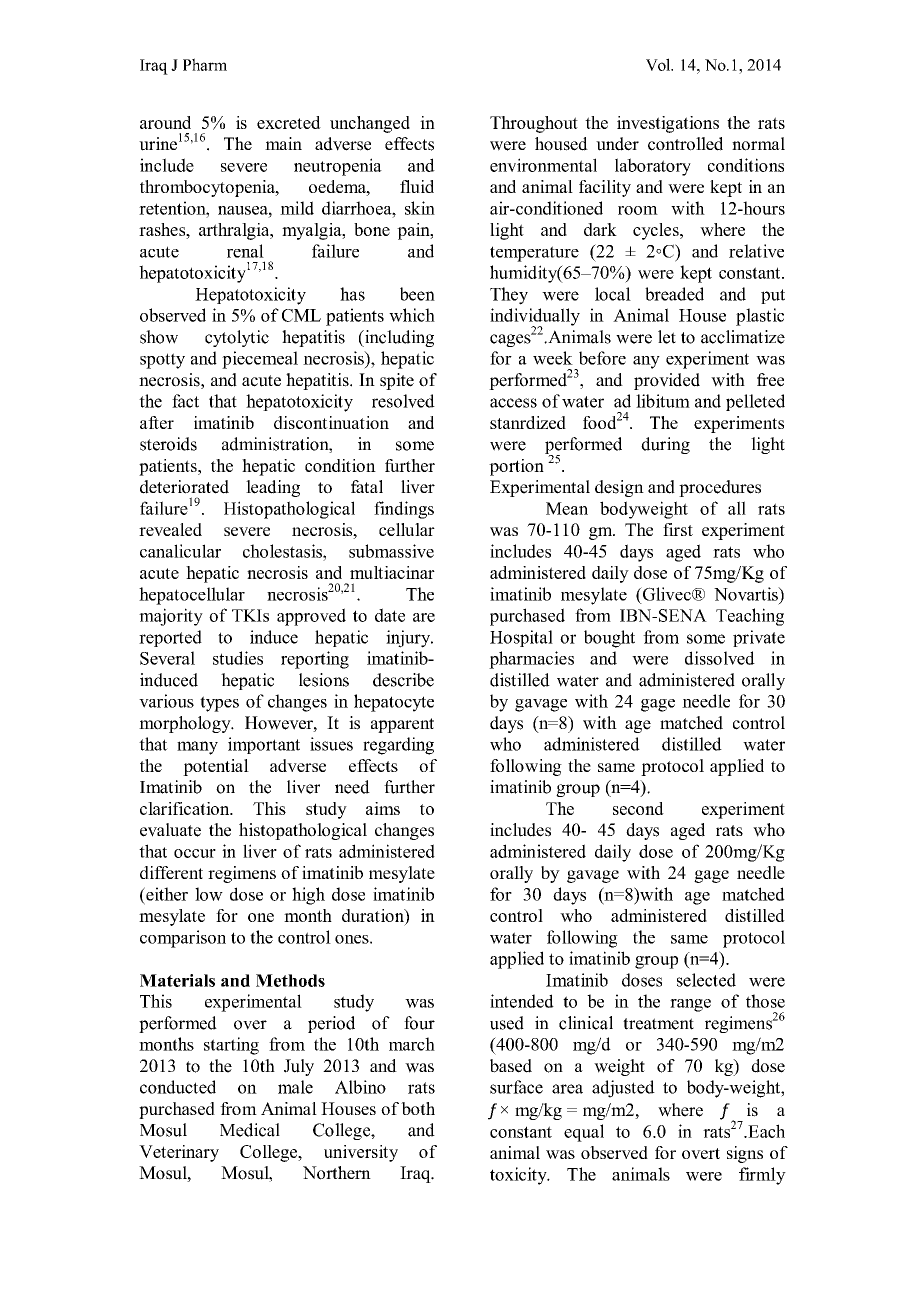  What do you see at coordinates (250, 1130) in the screenshot?
I see `Medical` at bounding box center [250, 1130].
